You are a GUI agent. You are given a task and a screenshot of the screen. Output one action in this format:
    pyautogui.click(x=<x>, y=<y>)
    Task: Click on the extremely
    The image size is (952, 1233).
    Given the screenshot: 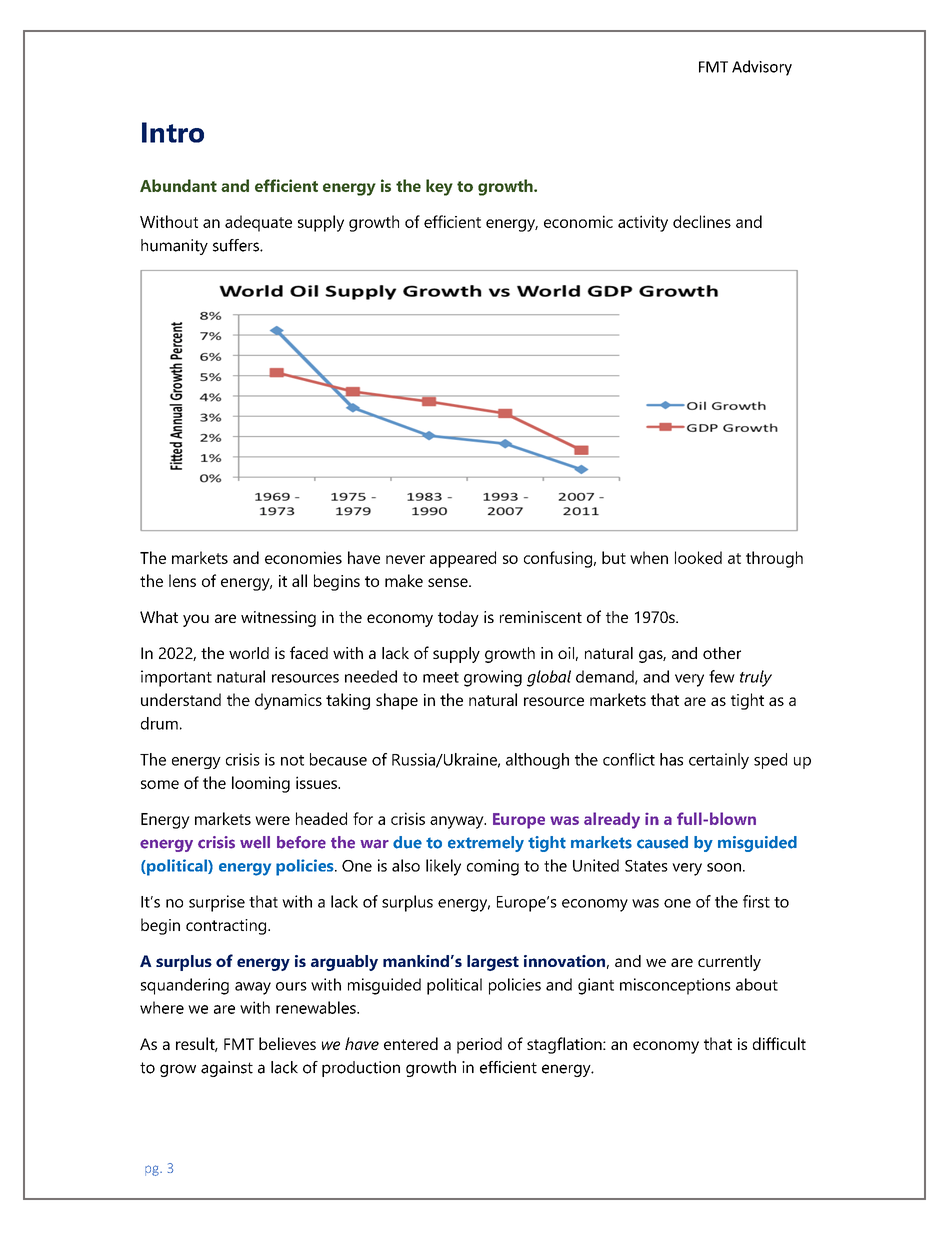 What is the action you would take?
    pyautogui.click(x=486, y=844)
